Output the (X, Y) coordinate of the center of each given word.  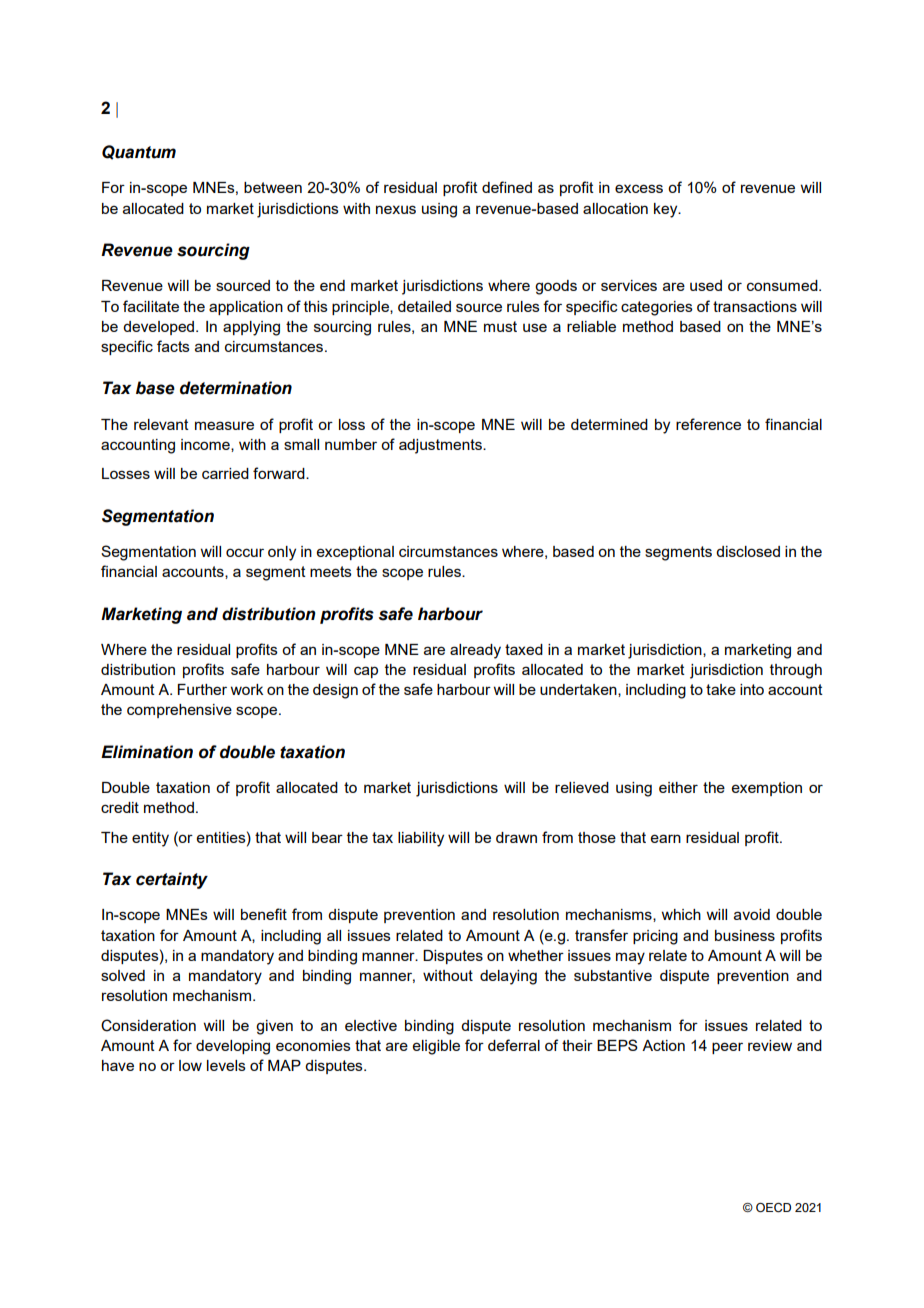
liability (421, 839)
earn (666, 838)
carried (225, 473)
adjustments (441, 446)
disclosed (748, 551)
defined (507, 187)
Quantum (139, 152)
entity (150, 839)
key (667, 210)
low (190, 1065)
